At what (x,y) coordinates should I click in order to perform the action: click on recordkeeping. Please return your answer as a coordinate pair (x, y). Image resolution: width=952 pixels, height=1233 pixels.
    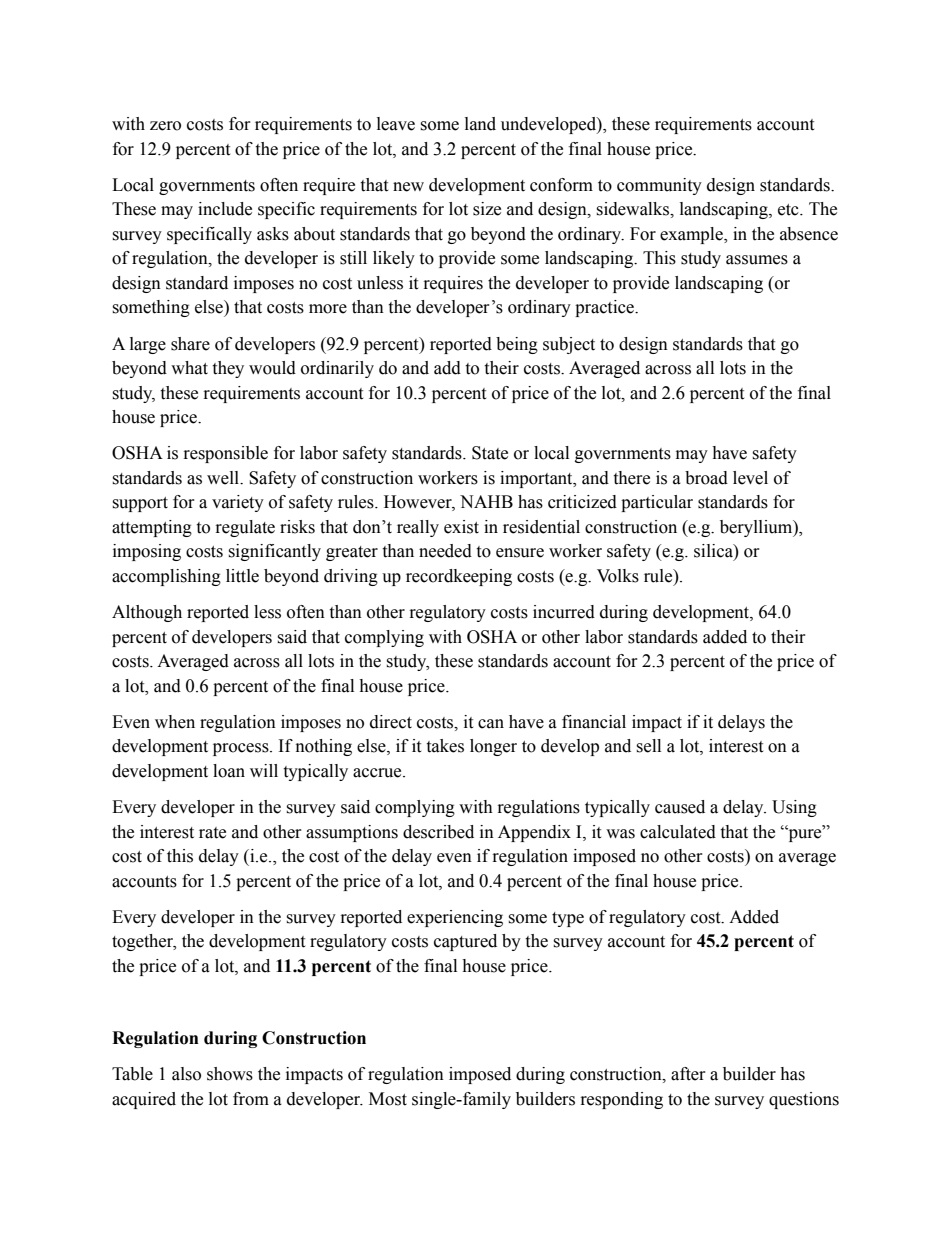
    Looking at the image, I should click on (459, 577).
